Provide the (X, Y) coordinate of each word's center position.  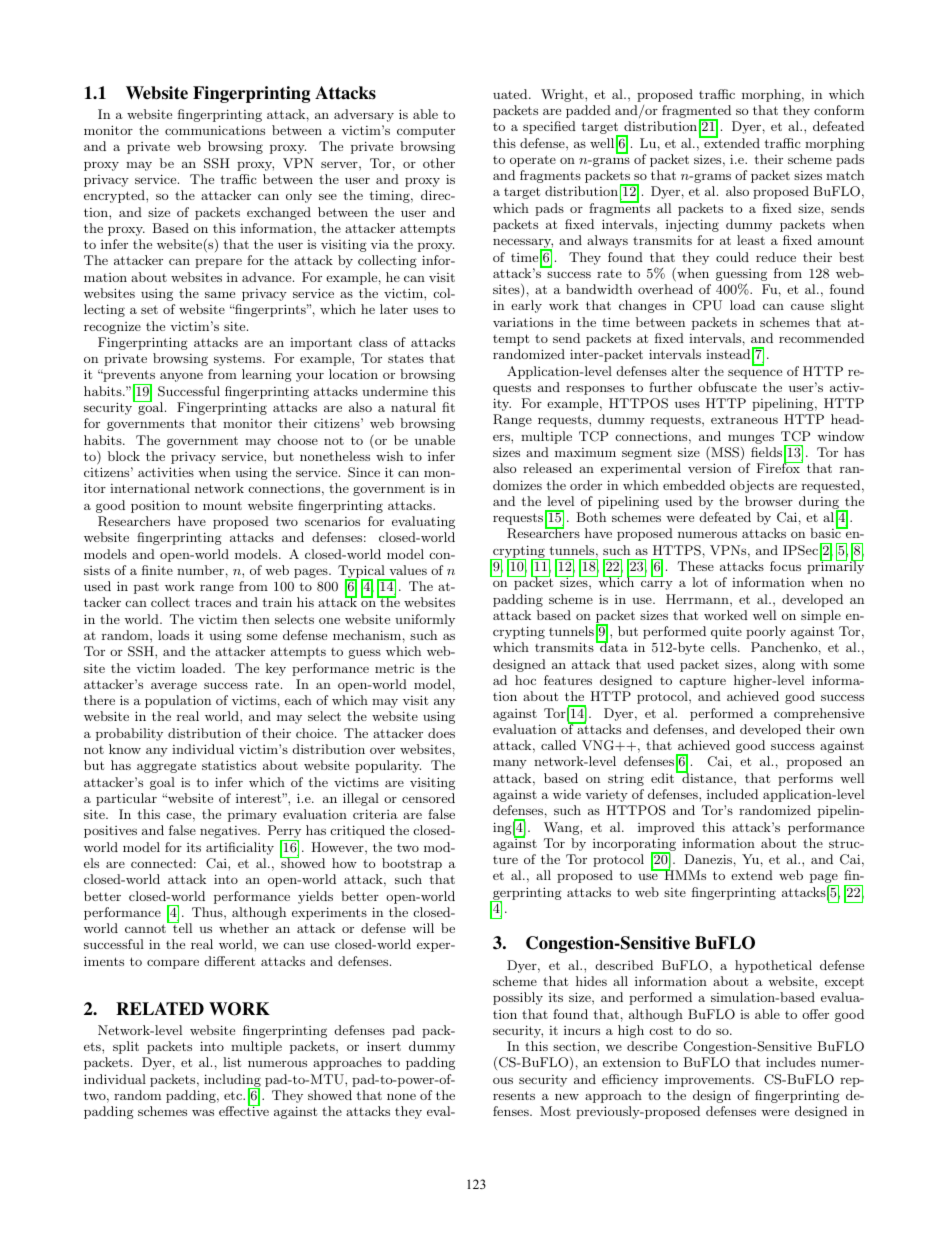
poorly (766, 632)
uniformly (425, 620)
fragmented (696, 113)
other (439, 163)
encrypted (115, 196)
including (232, 1081)
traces (213, 602)
